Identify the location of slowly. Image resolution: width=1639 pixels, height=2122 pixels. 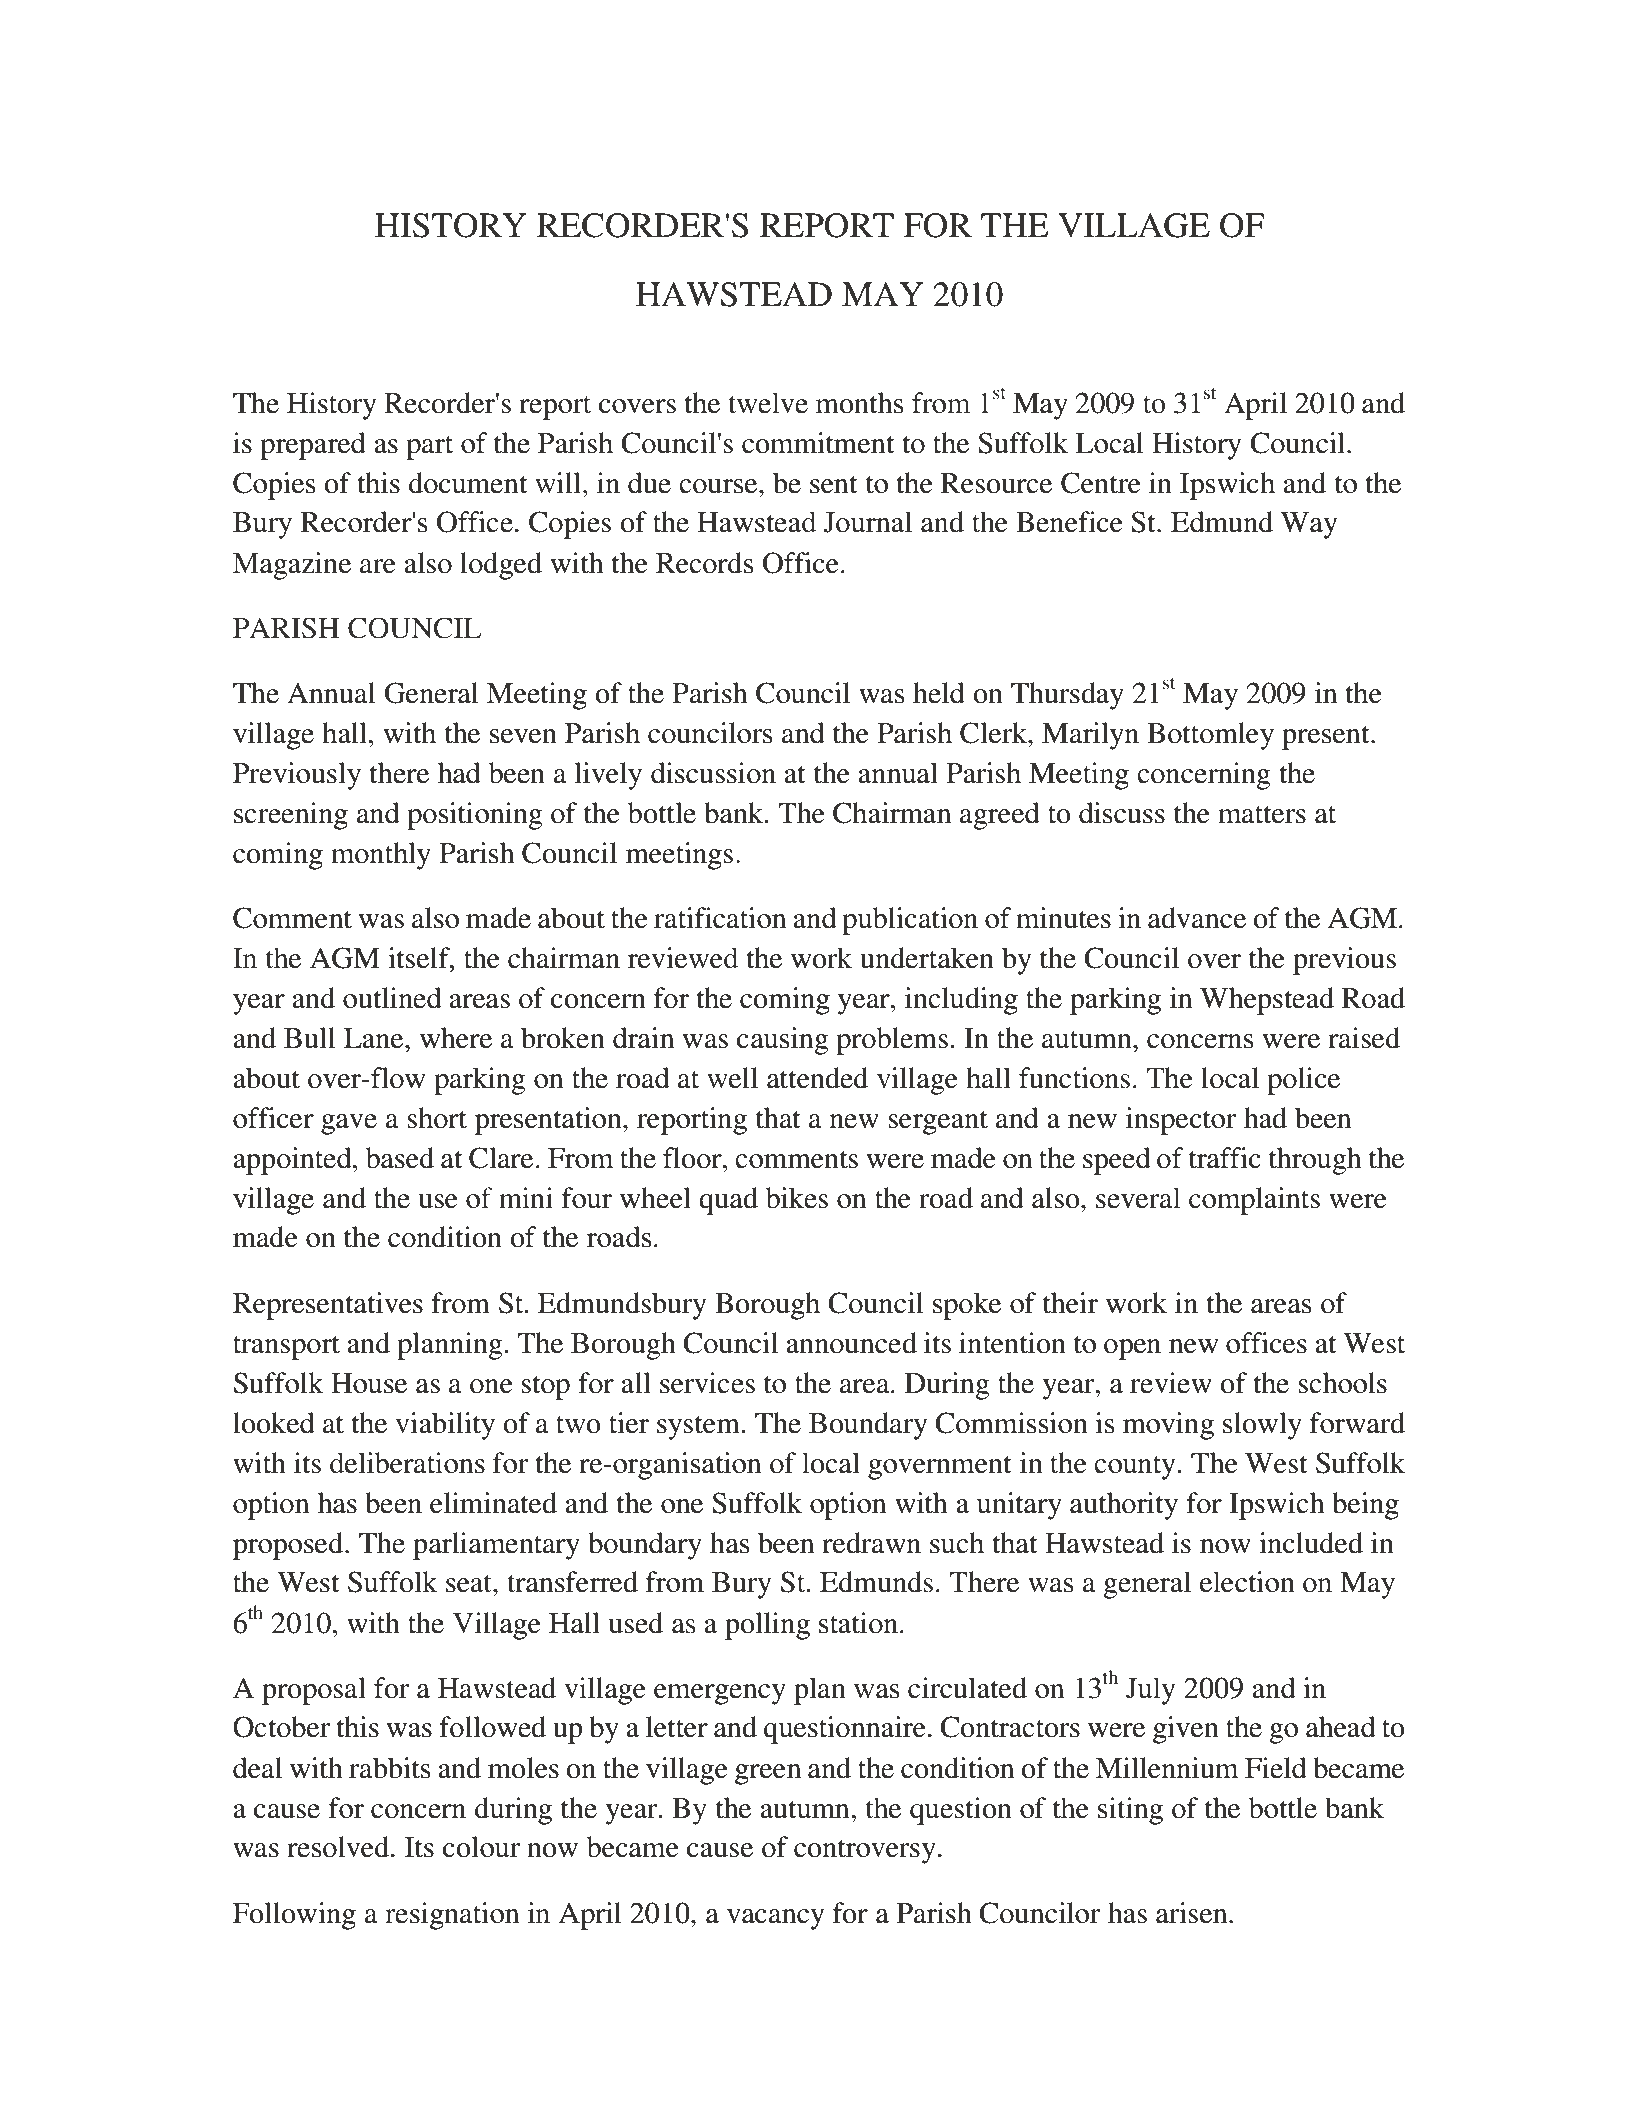
(1262, 1426).
